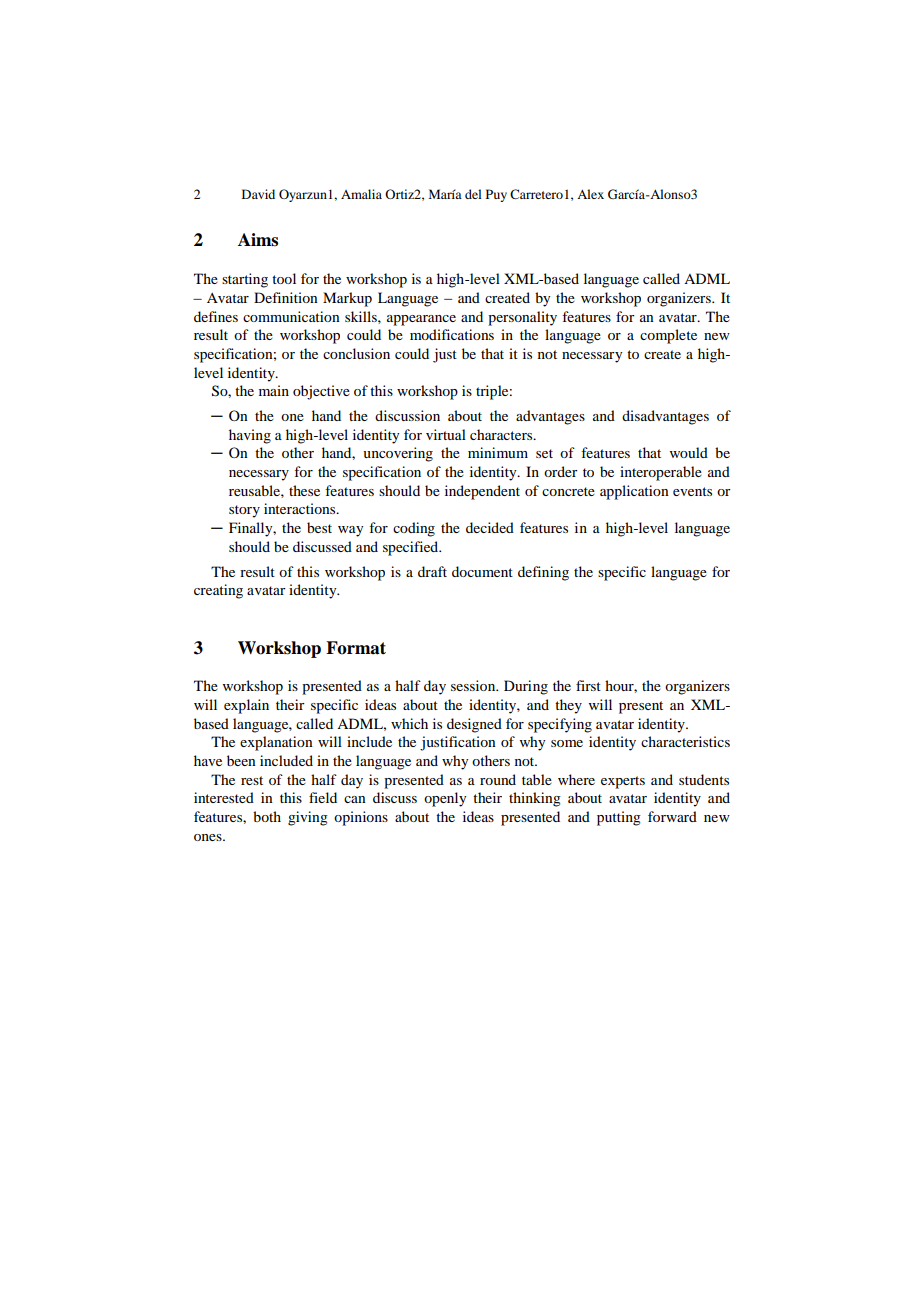  What do you see at coordinates (482, 492) in the document?
I see `independent` at bounding box center [482, 492].
